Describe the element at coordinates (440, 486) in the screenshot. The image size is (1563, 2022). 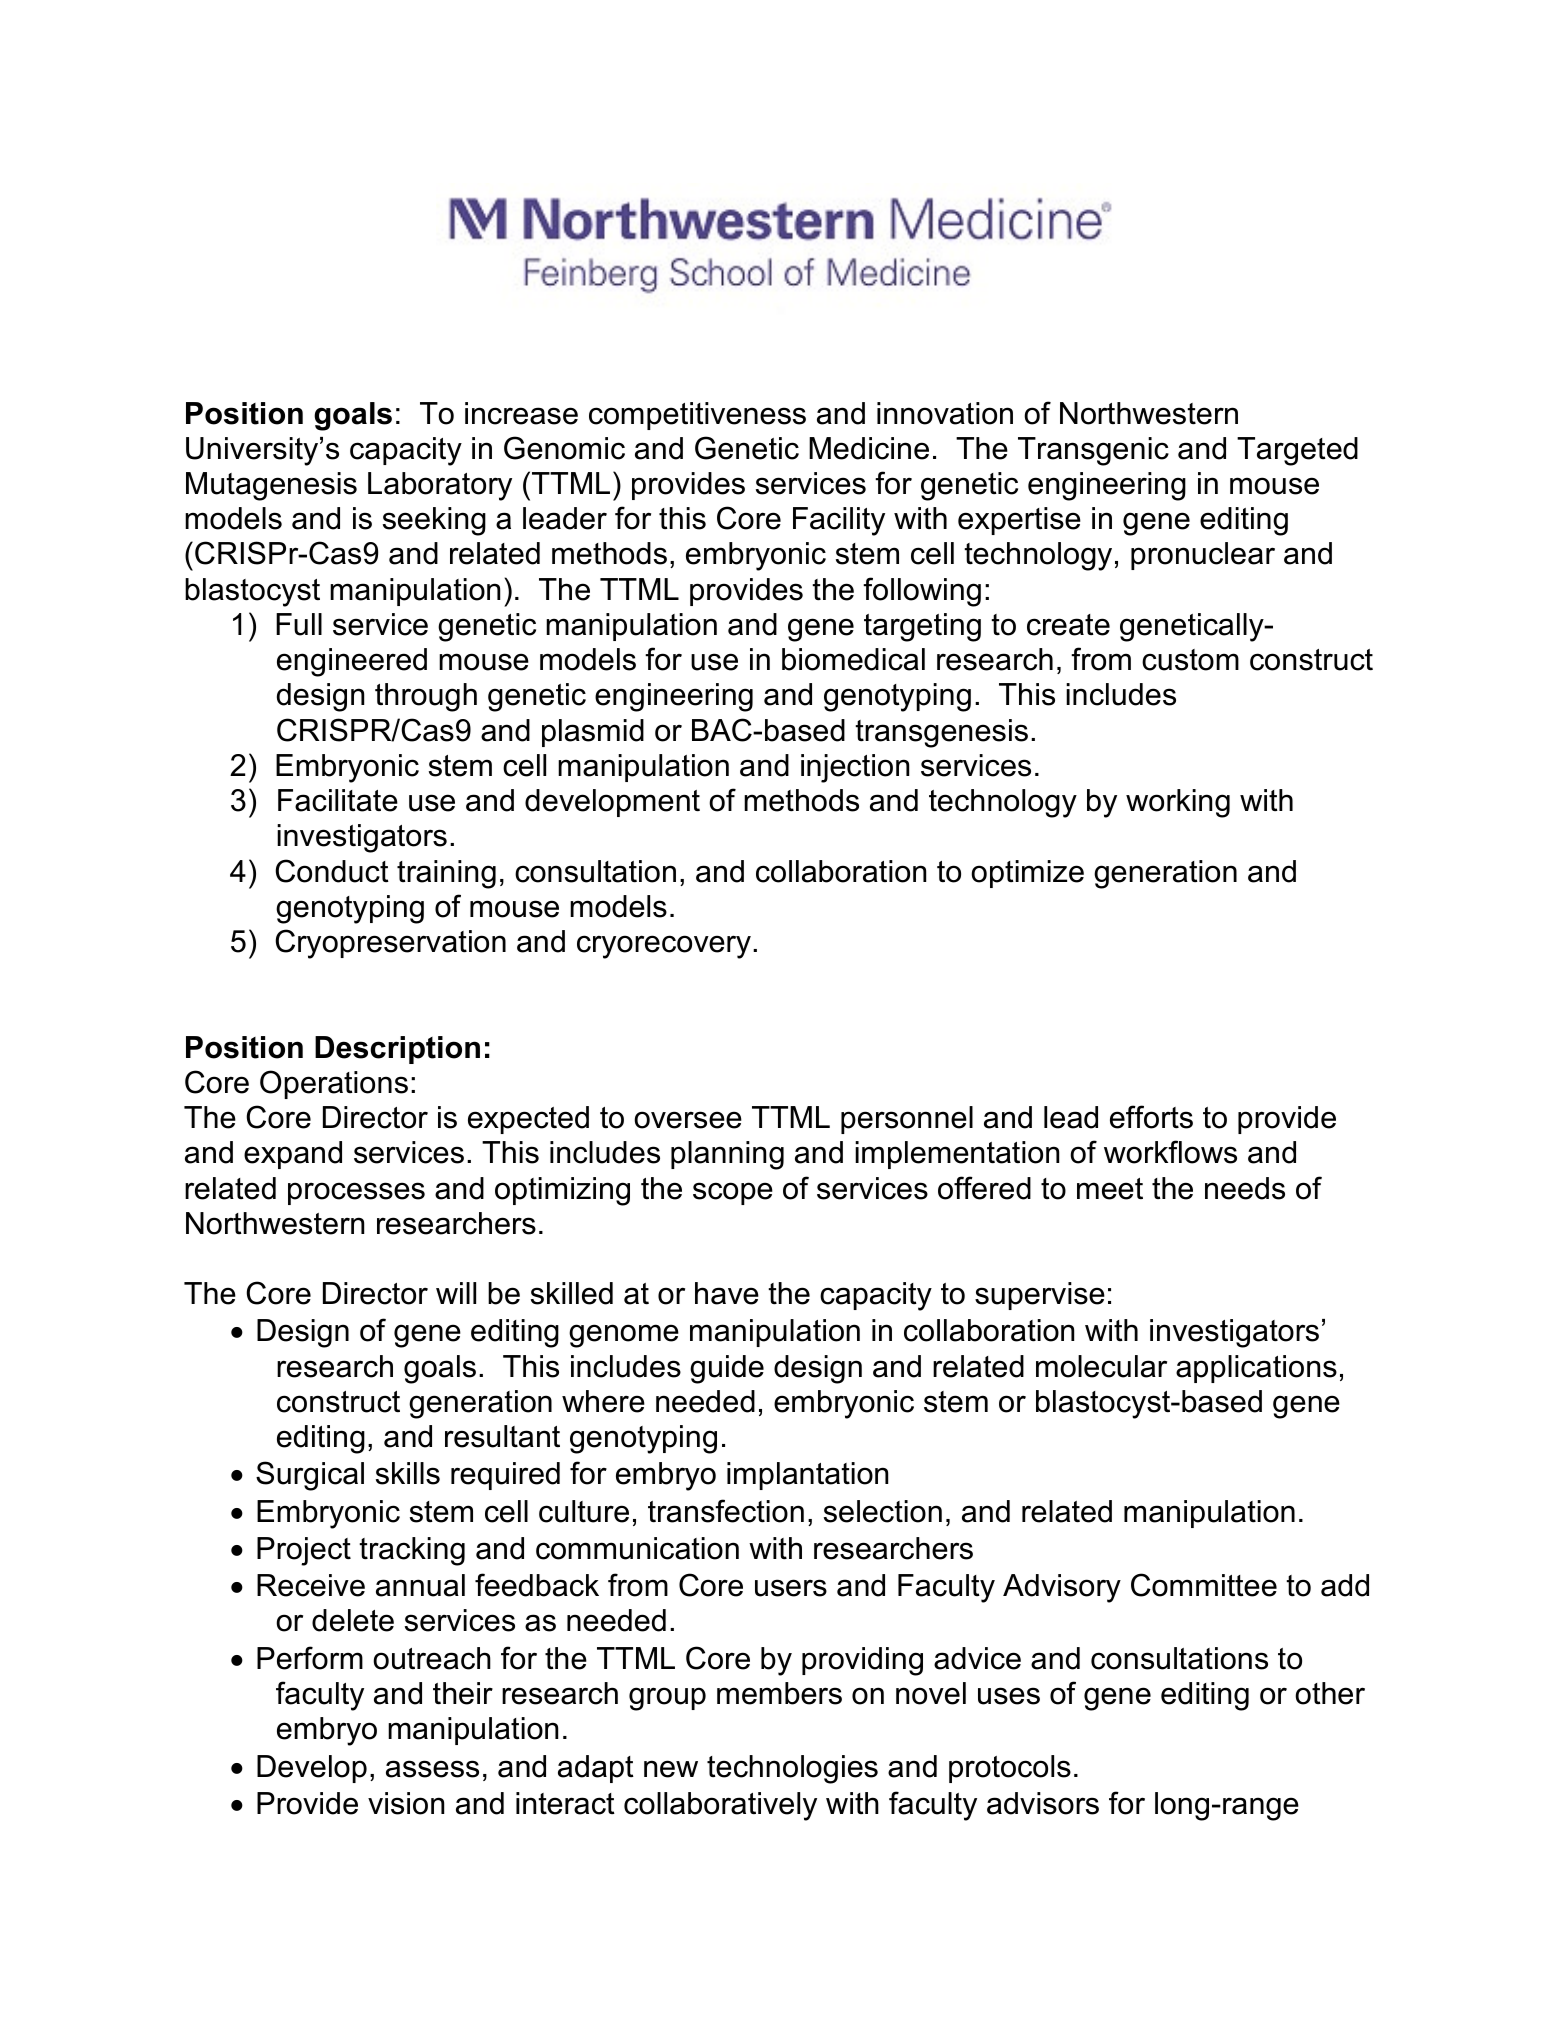
I see `Laboratory` at that location.
